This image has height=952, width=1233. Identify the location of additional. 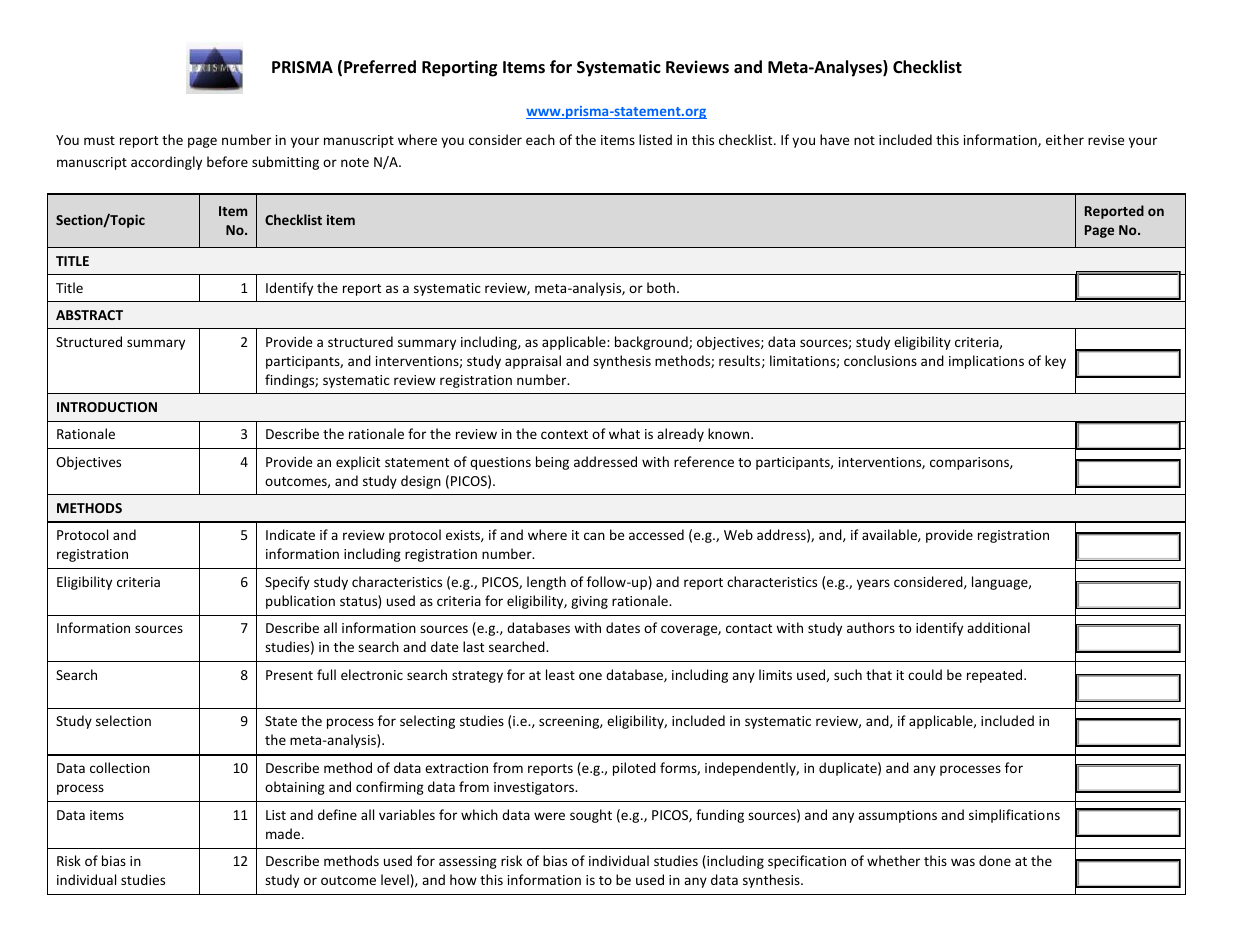
(998, 627).
